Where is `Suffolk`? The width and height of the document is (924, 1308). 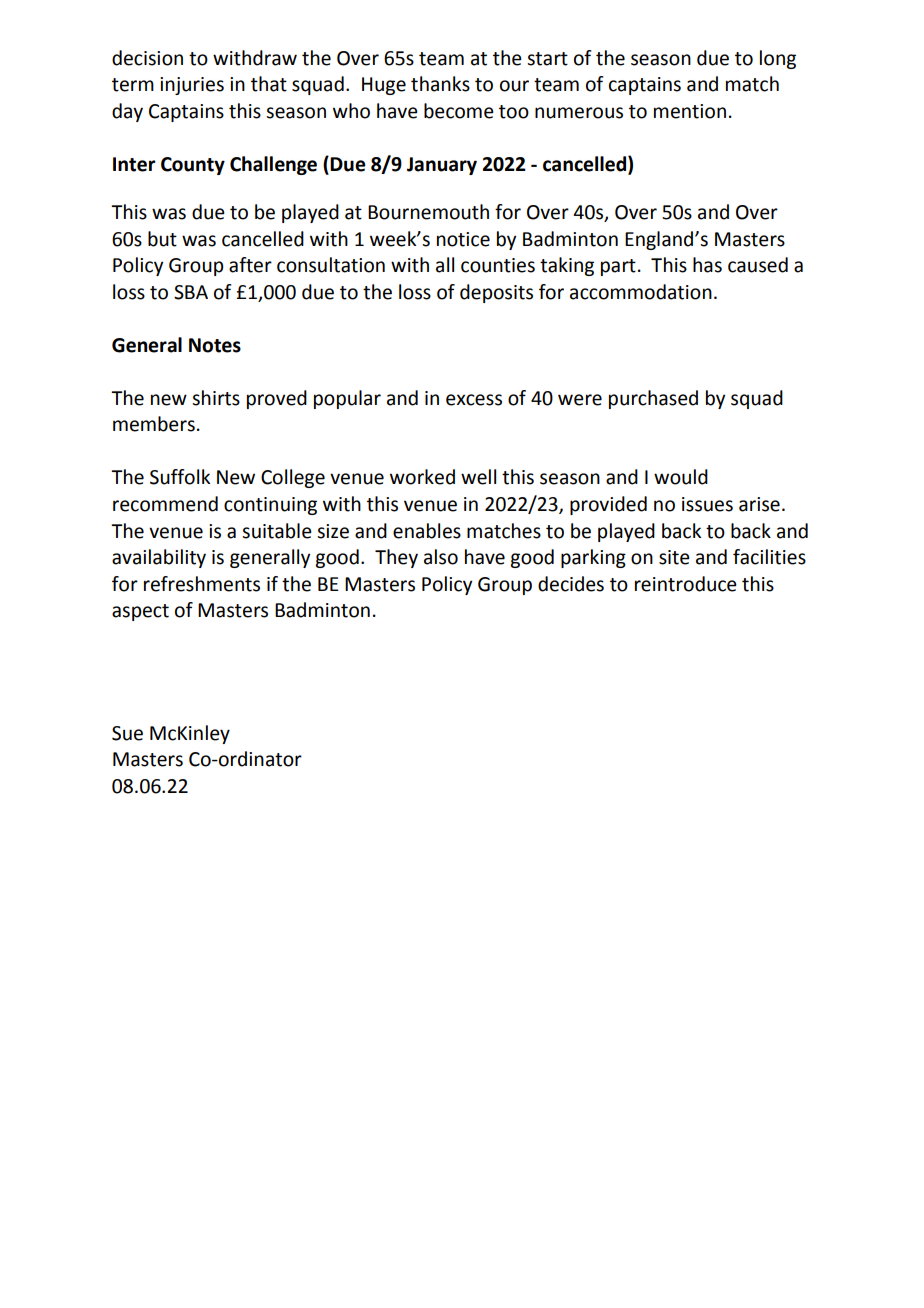 Suffolk is located at coordinates (180, 477).
